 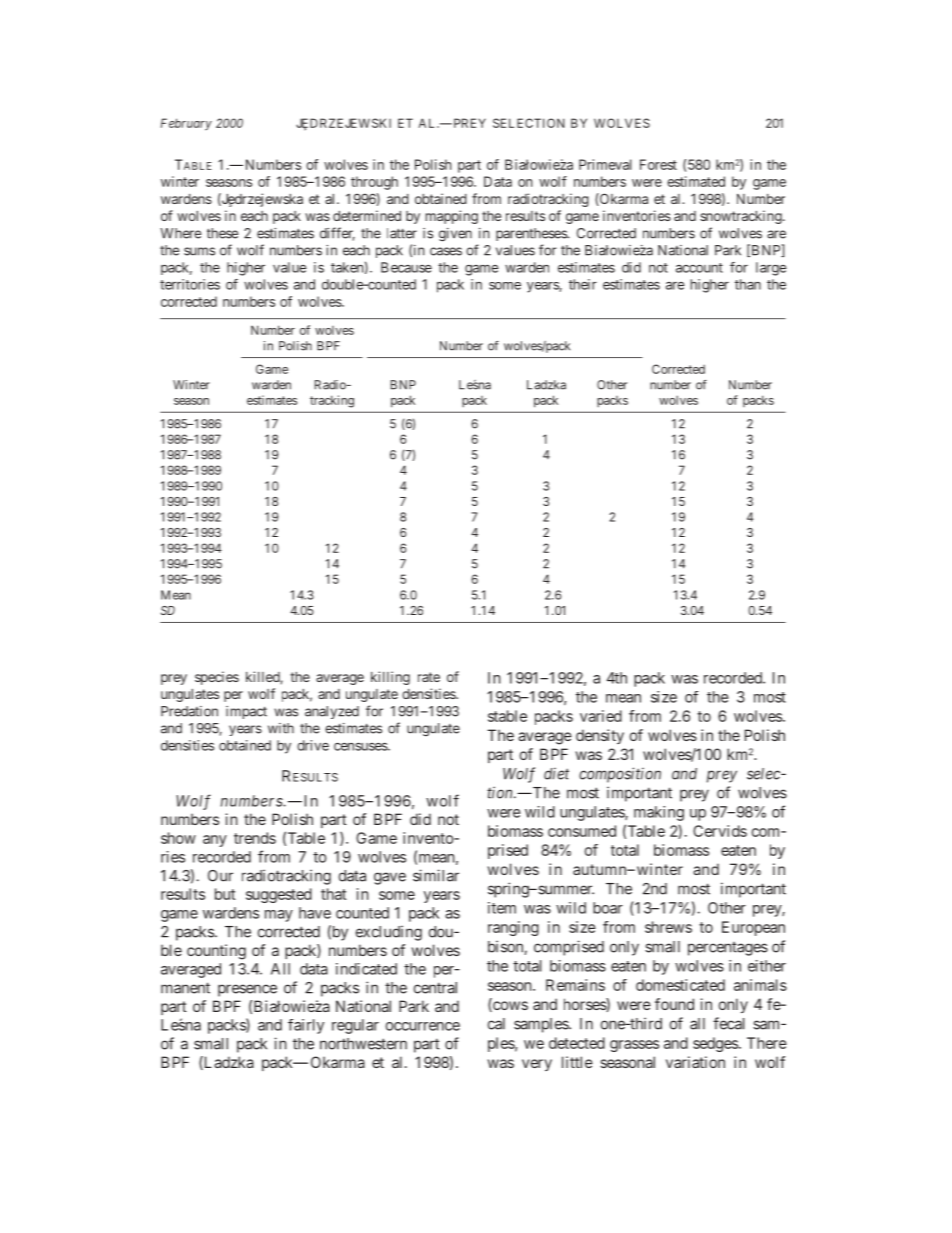 I want to click on varied, so click(x=601, y=716).
